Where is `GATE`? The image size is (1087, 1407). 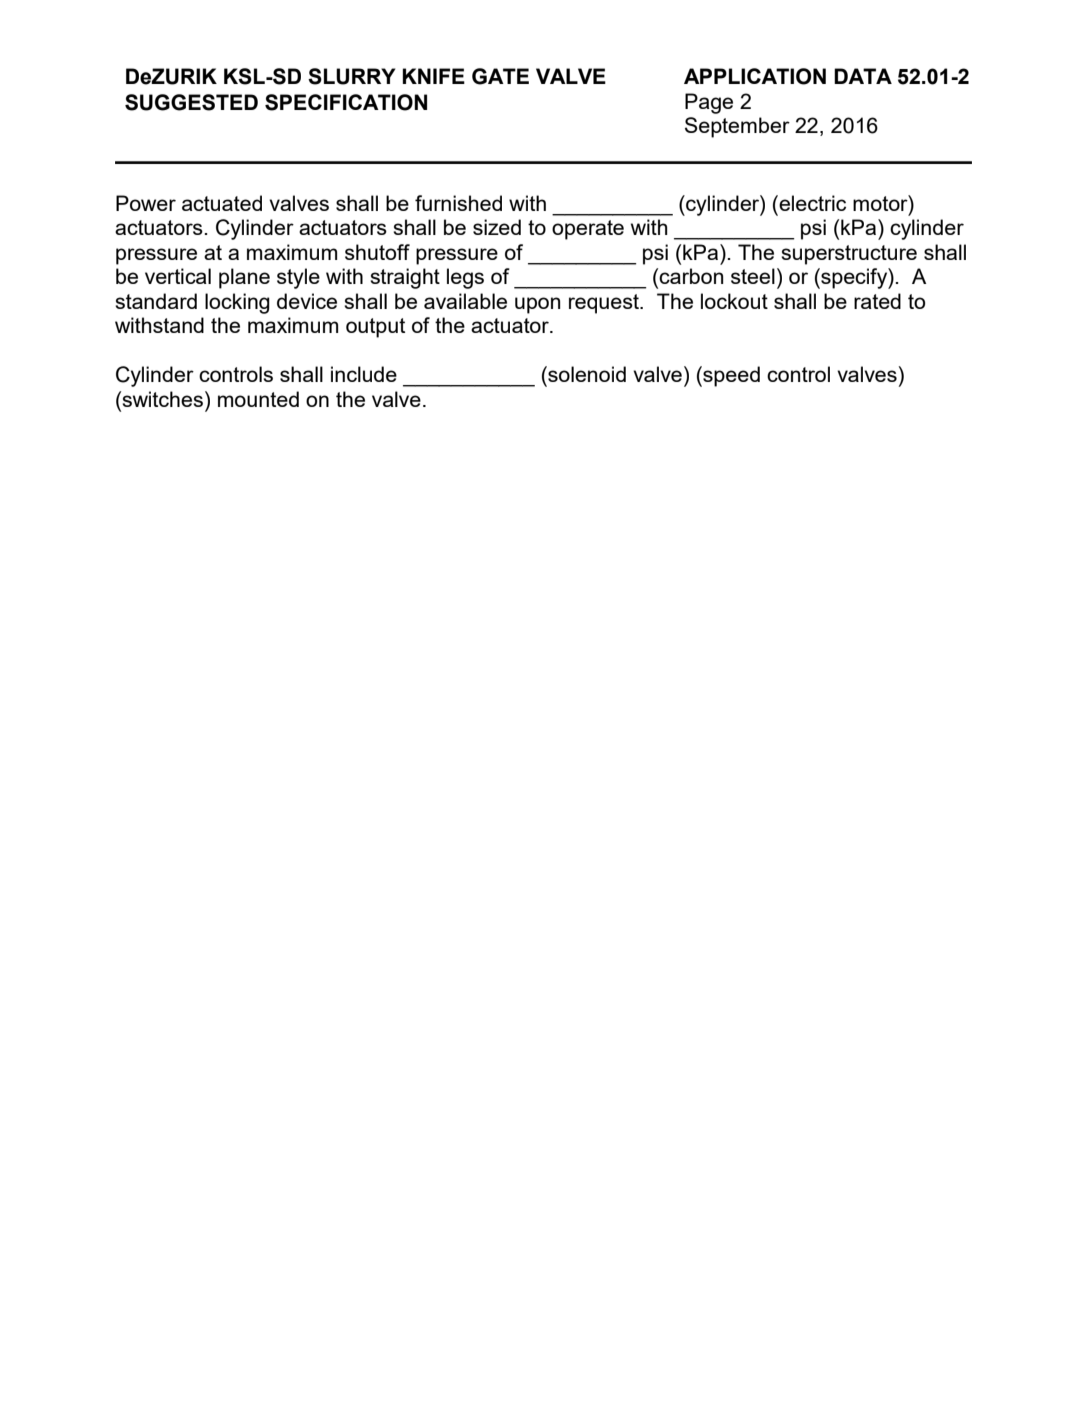 GATE is located at coordinates (500, 76).
